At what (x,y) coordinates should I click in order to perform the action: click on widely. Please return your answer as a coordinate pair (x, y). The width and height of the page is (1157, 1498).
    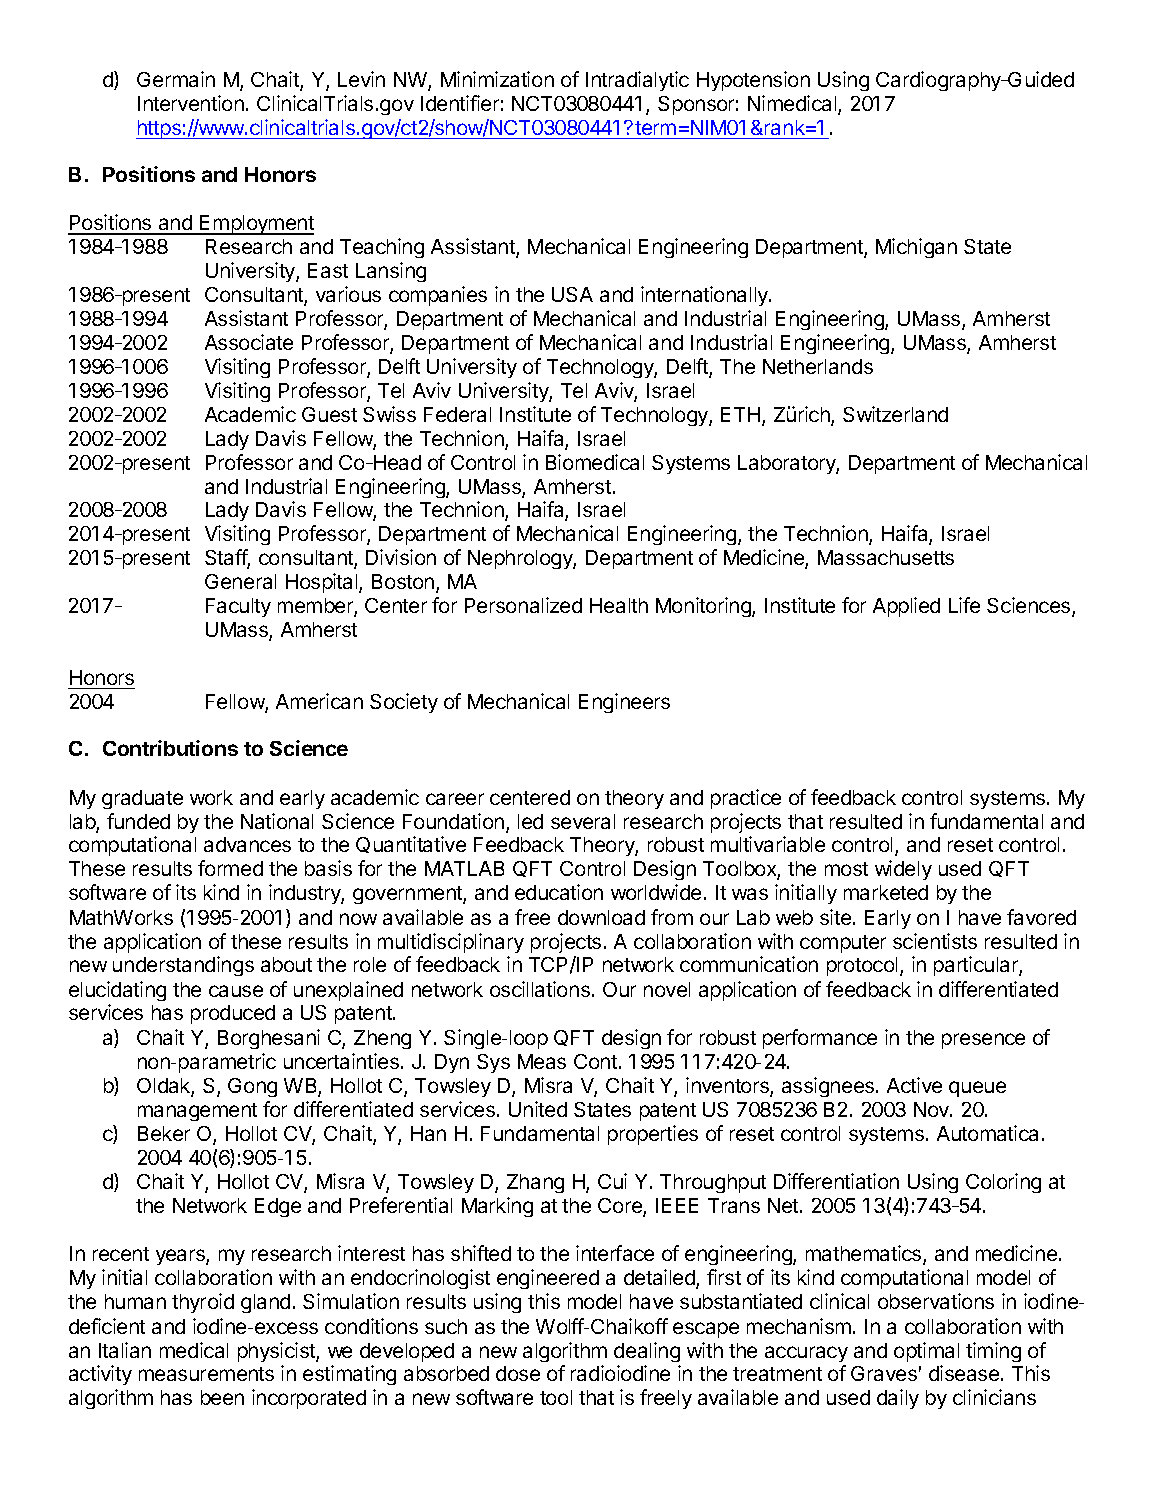
    Looking at the image, I should click on (903, 870).
